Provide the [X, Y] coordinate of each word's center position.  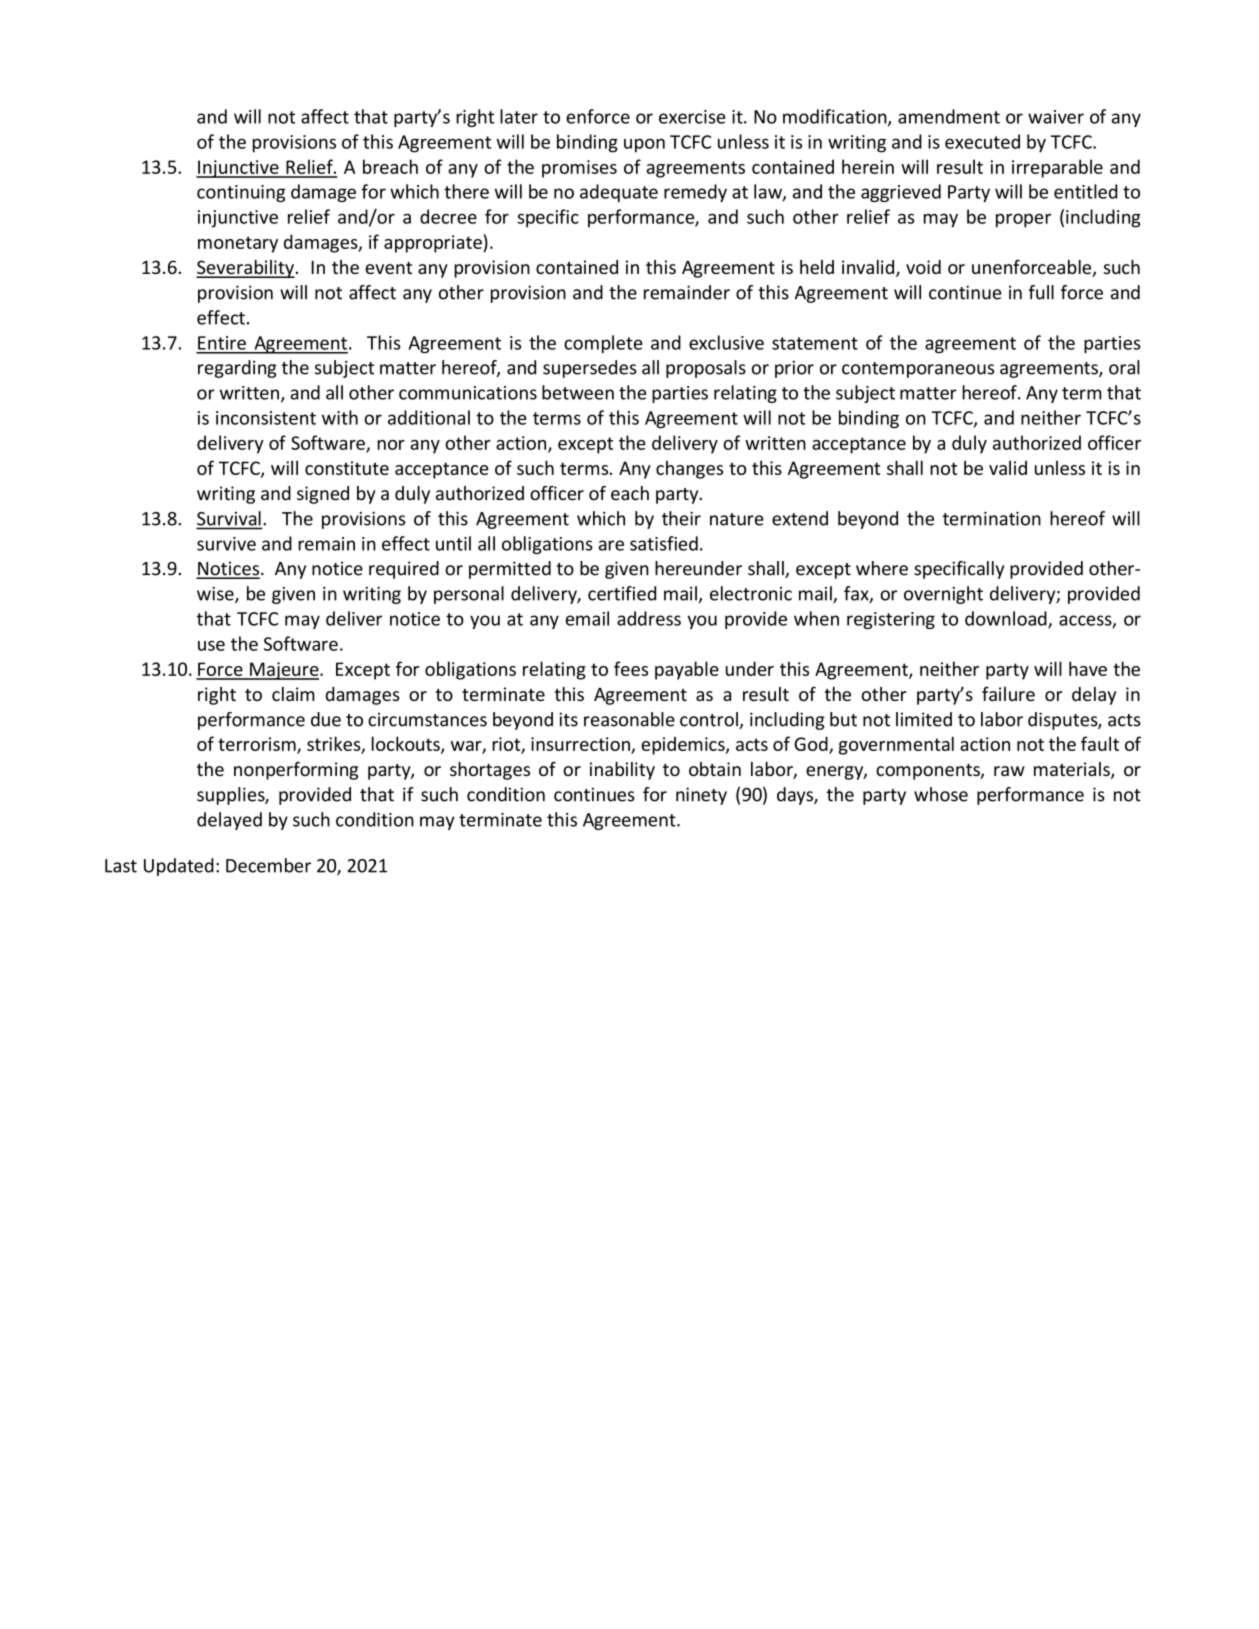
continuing [241, 193]
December [268, 865]
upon [644, 145]
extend [800, 518]
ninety [701, 796]
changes [689, 470]
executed [982, 141]
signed [323, 495]
